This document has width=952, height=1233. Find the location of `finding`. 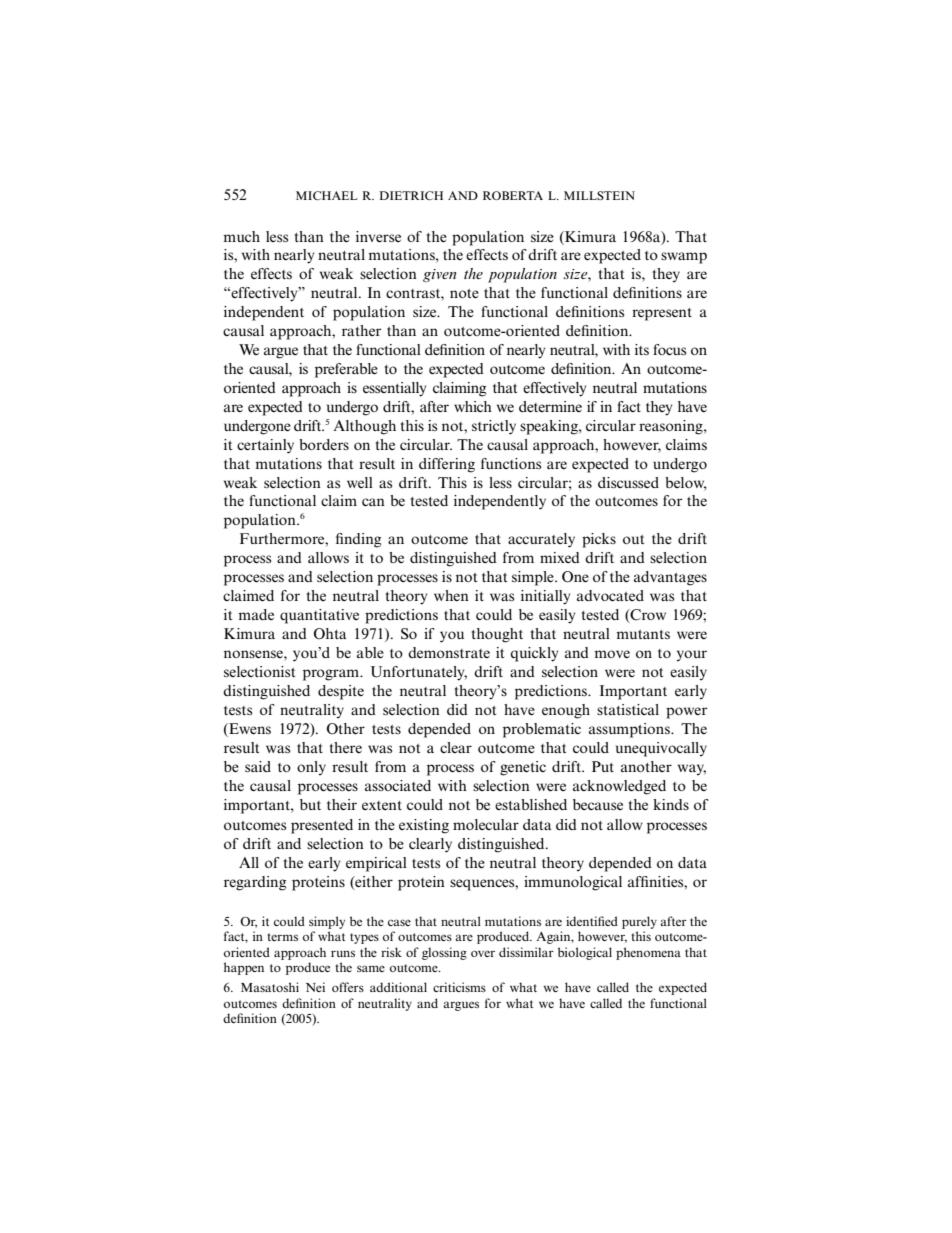

finding is located at coordinates (359, 540).
